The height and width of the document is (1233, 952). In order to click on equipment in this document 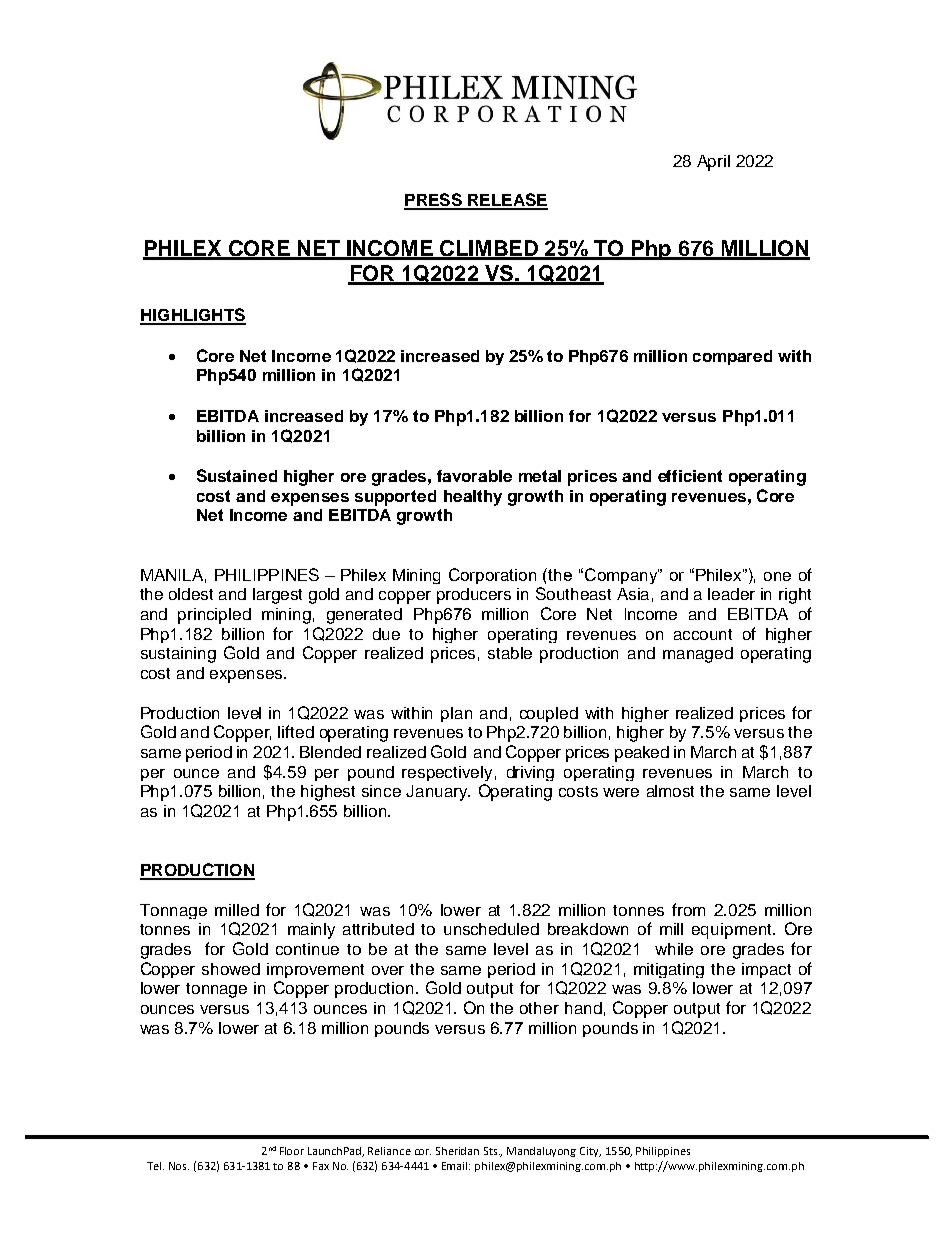, I will do `click(733, 931)`.
